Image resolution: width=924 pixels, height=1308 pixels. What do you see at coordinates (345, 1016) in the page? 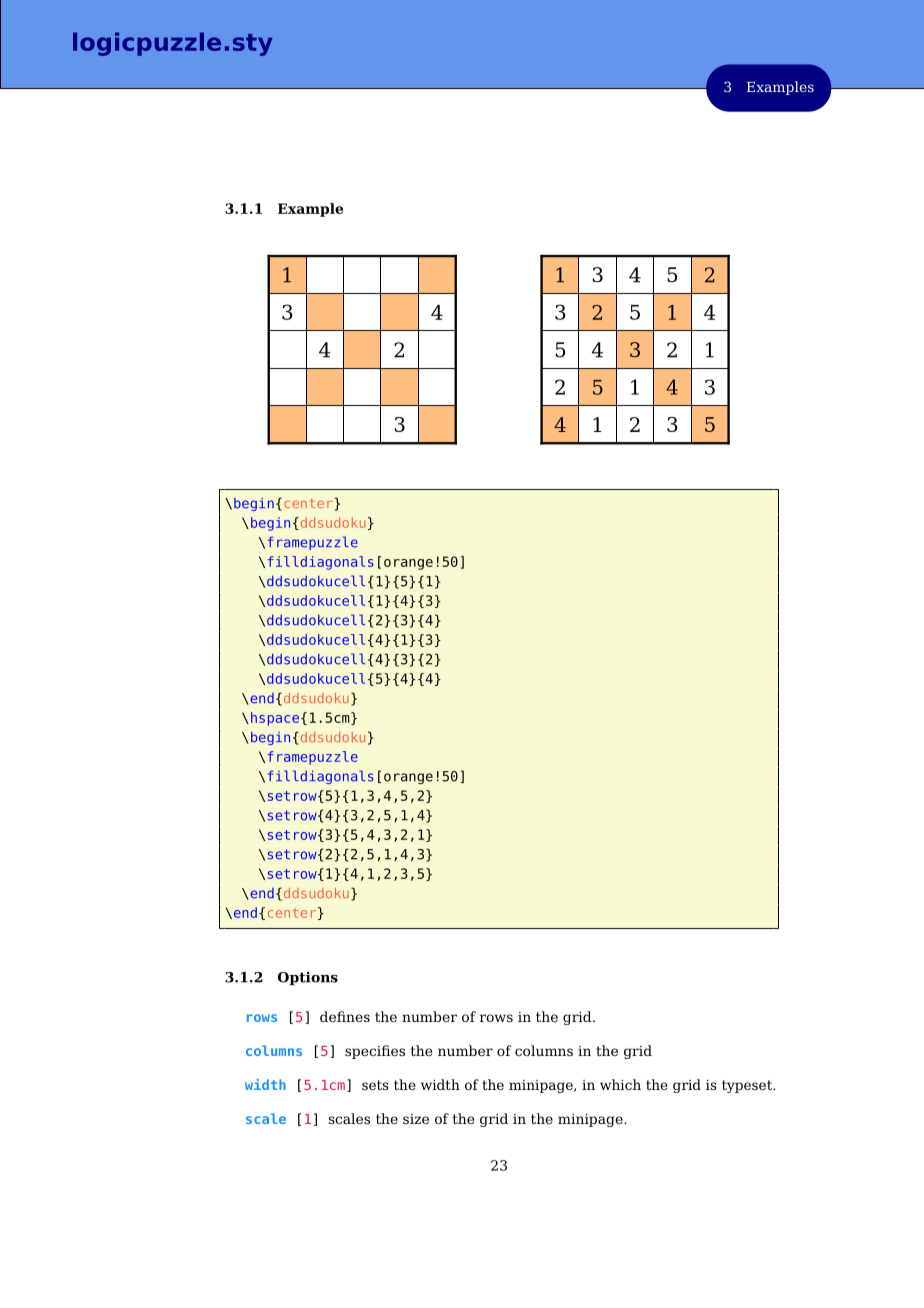
I see `defines` at bounding box center [345, 1016].
